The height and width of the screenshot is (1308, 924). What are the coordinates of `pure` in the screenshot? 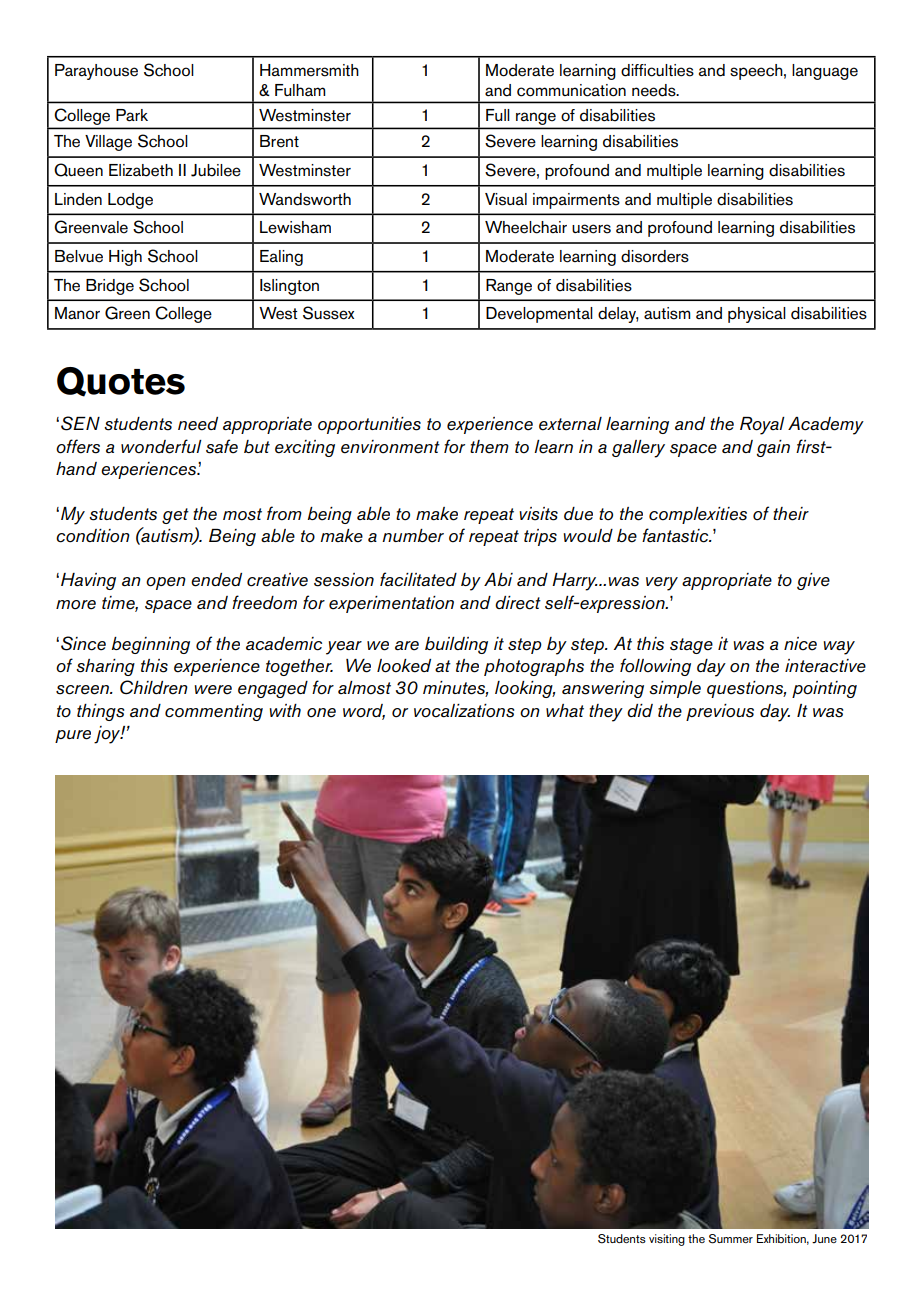 It's located at (73, 736).
